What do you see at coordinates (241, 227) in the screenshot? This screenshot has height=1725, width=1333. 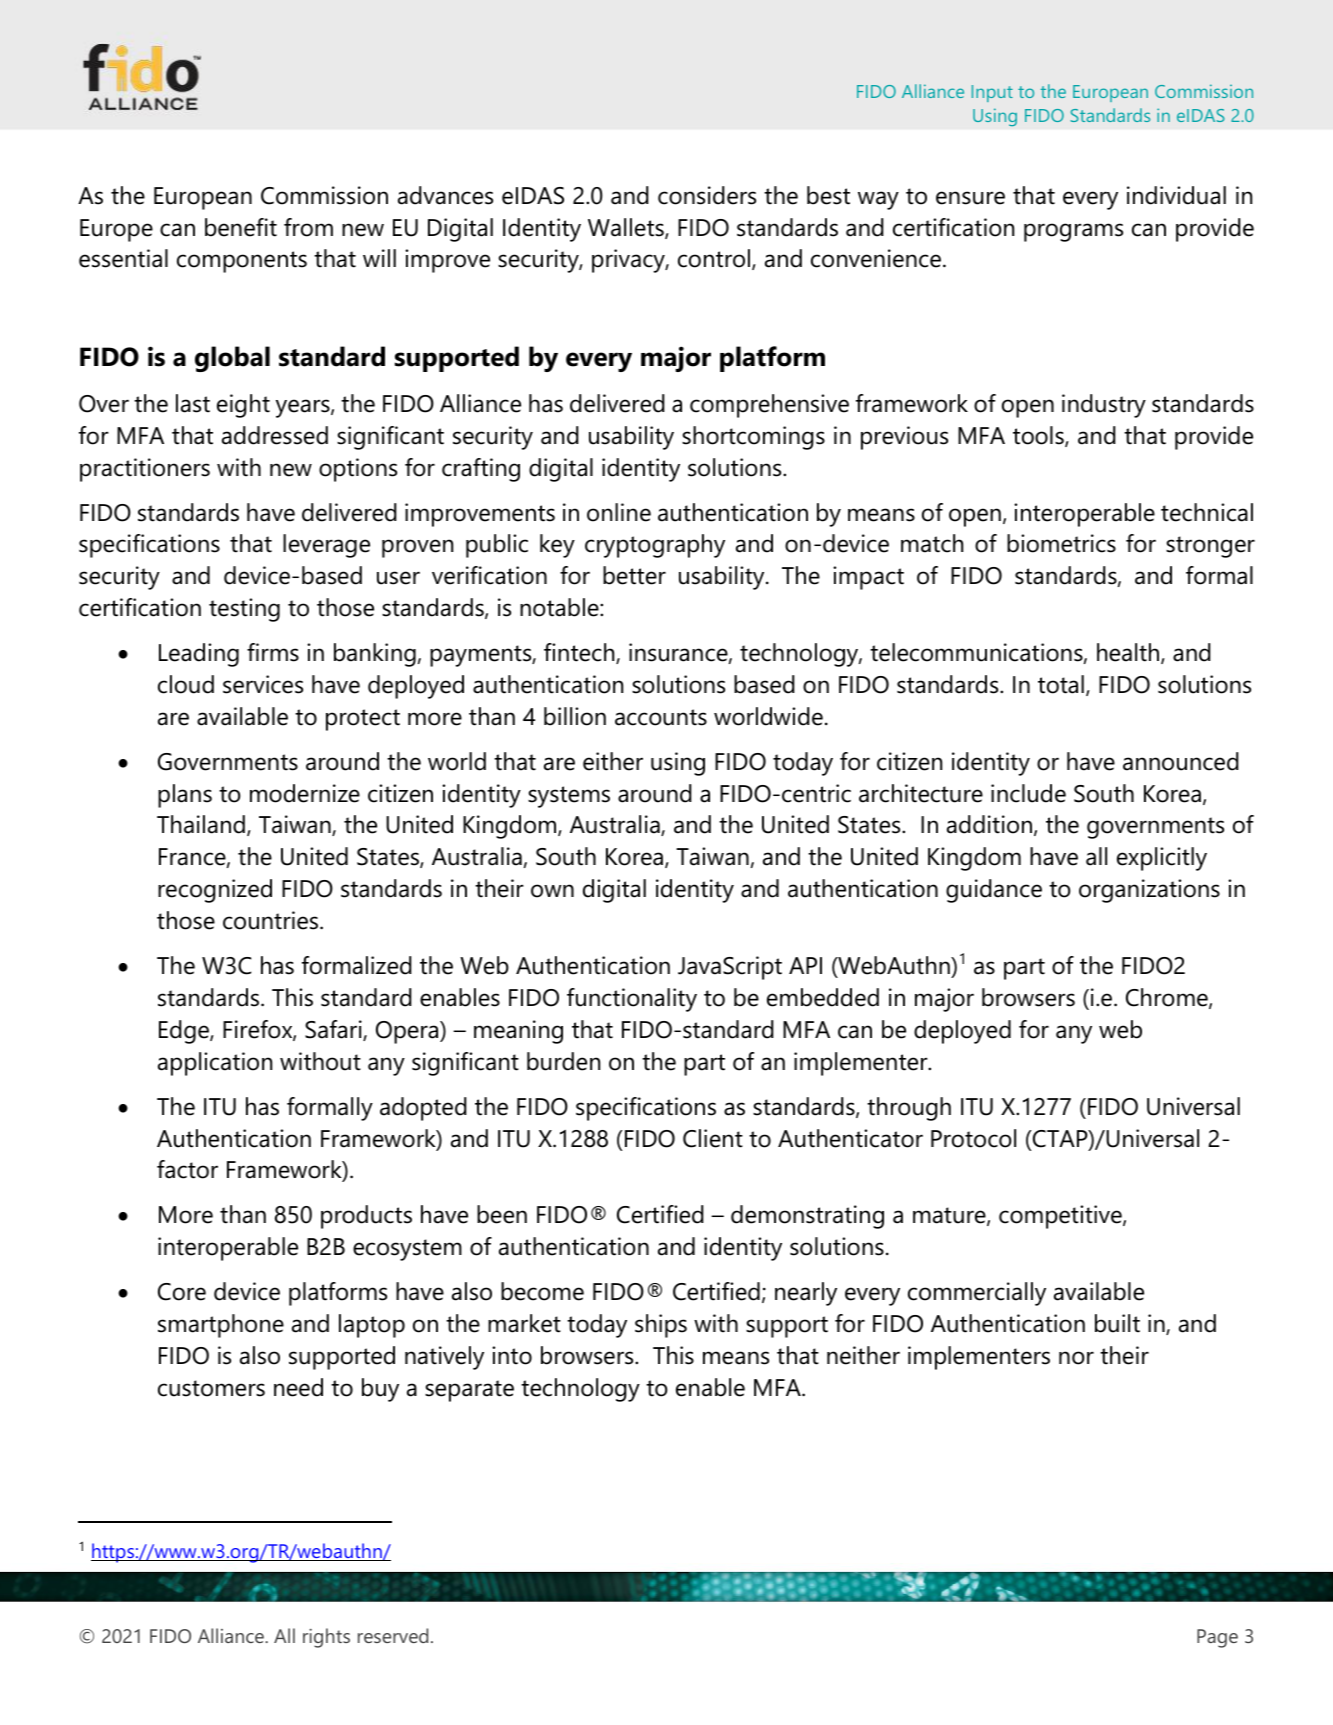 I see `benefit` at bounding box center [241, 227].
